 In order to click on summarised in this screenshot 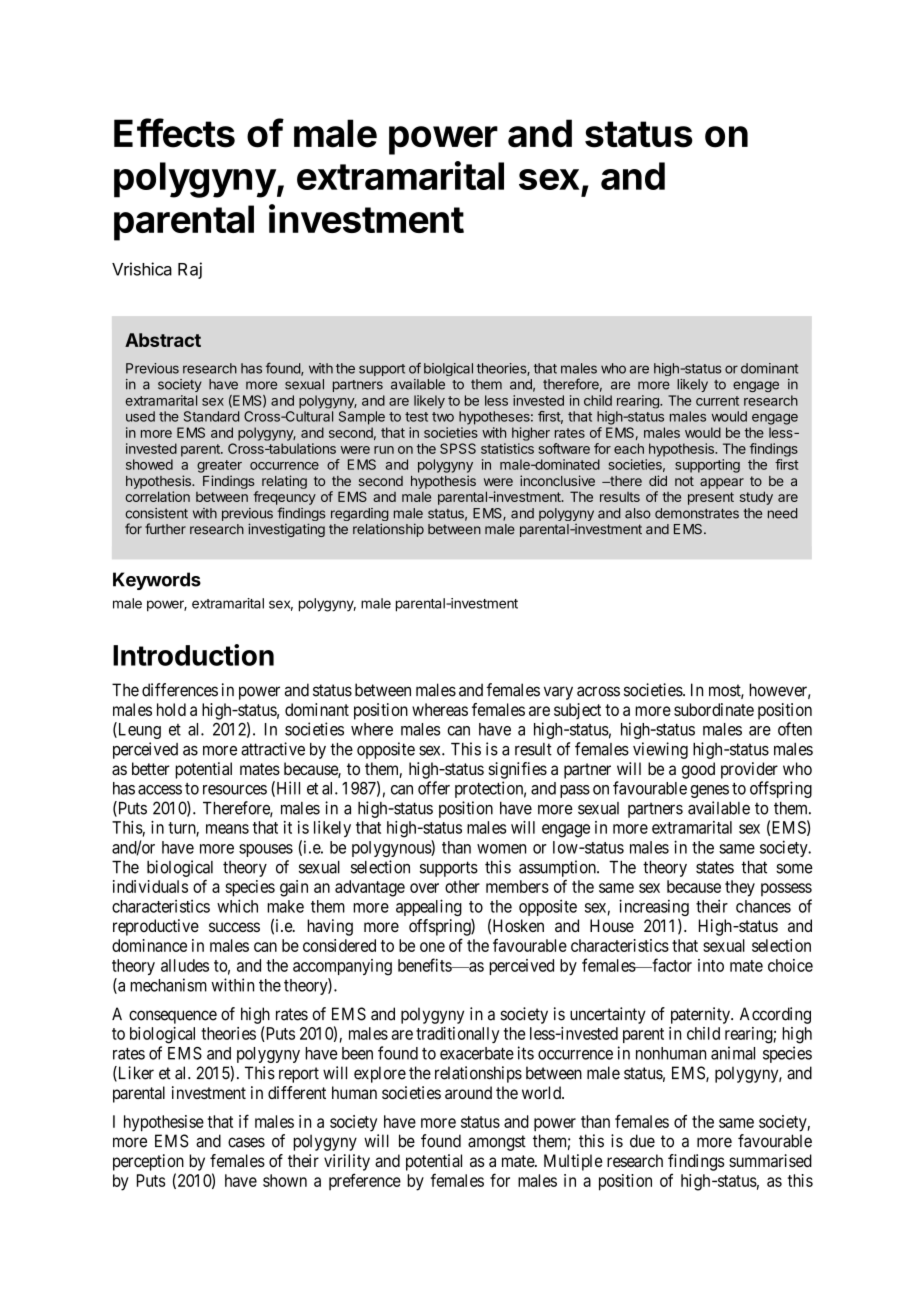, I will do `click(770, 1160)`.
